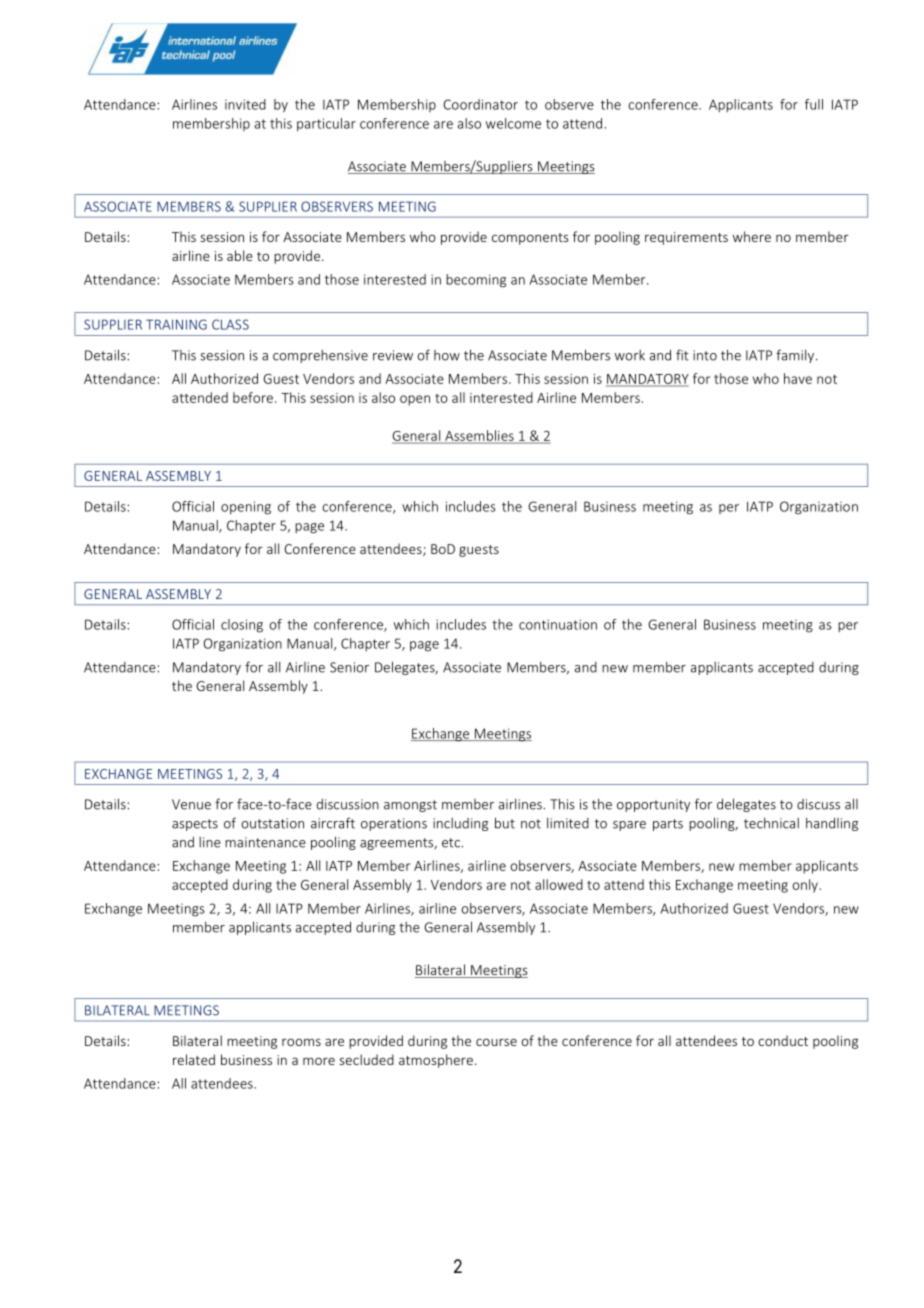  What do you see at coordinates (447, 355) in the image?
I see `how` at bounding box center [447, 355].
